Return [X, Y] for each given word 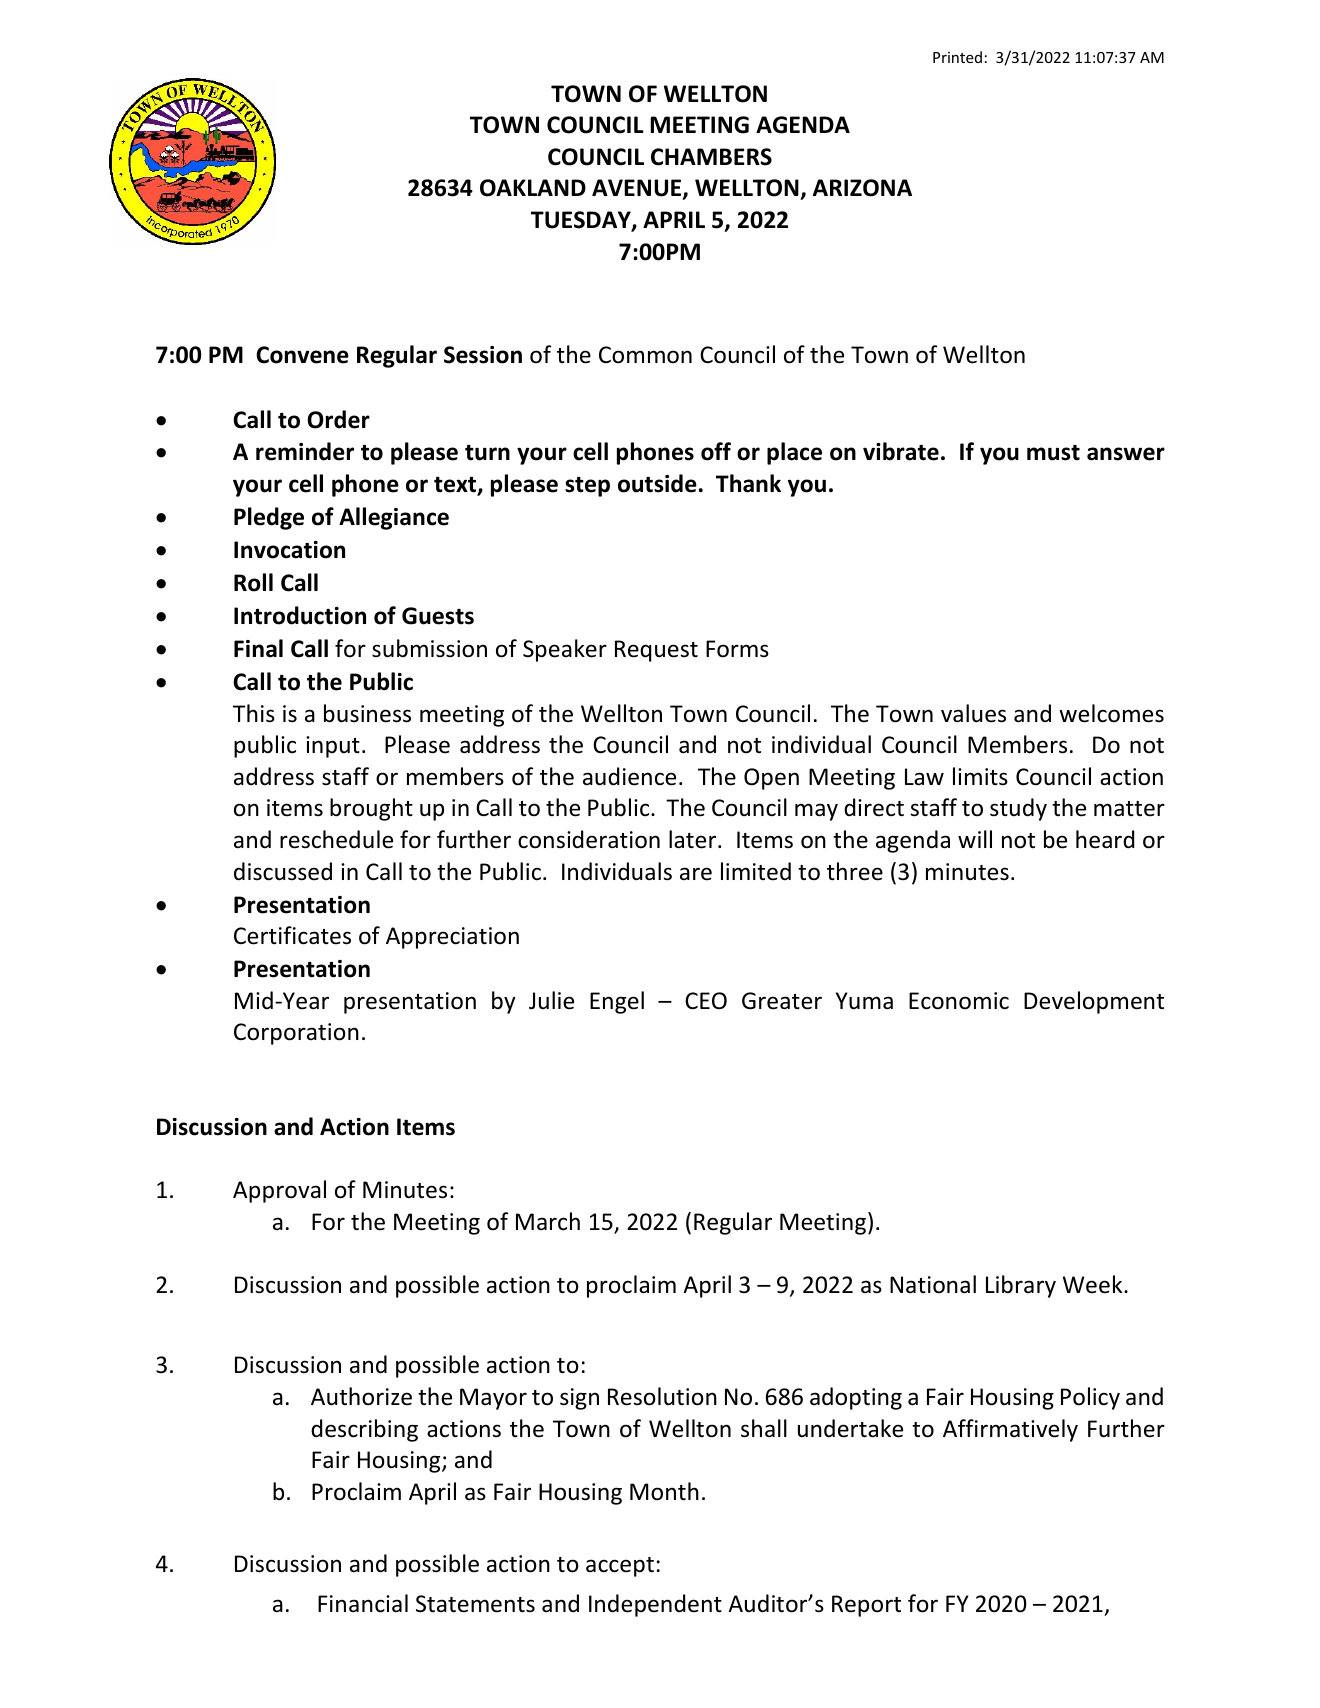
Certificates [292, 935]
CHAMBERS [711, 157]
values [973, 713]
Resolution [662, 1396]
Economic [959, 1001]
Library [1021, 1286]
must [1053, 453]
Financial [363, 1603]
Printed [957, 57]
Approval [279, 1191]
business [367, 713]
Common [645, 355]
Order [338, 419]
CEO [706, 1001]
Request [656, 651]
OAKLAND [533, 188]
